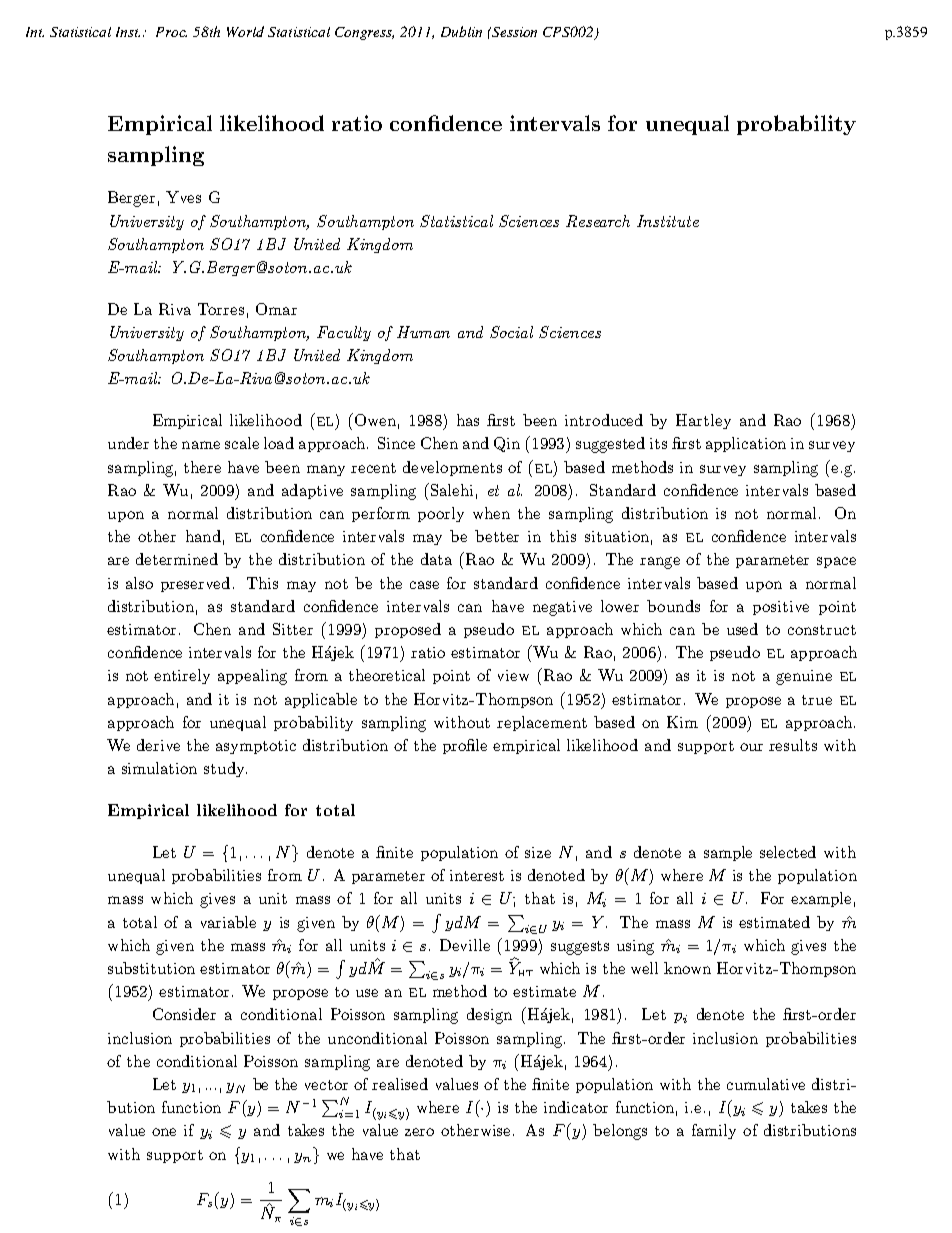 This document has height=1233, width=952. I want to click on positive, so click(781, 608).
